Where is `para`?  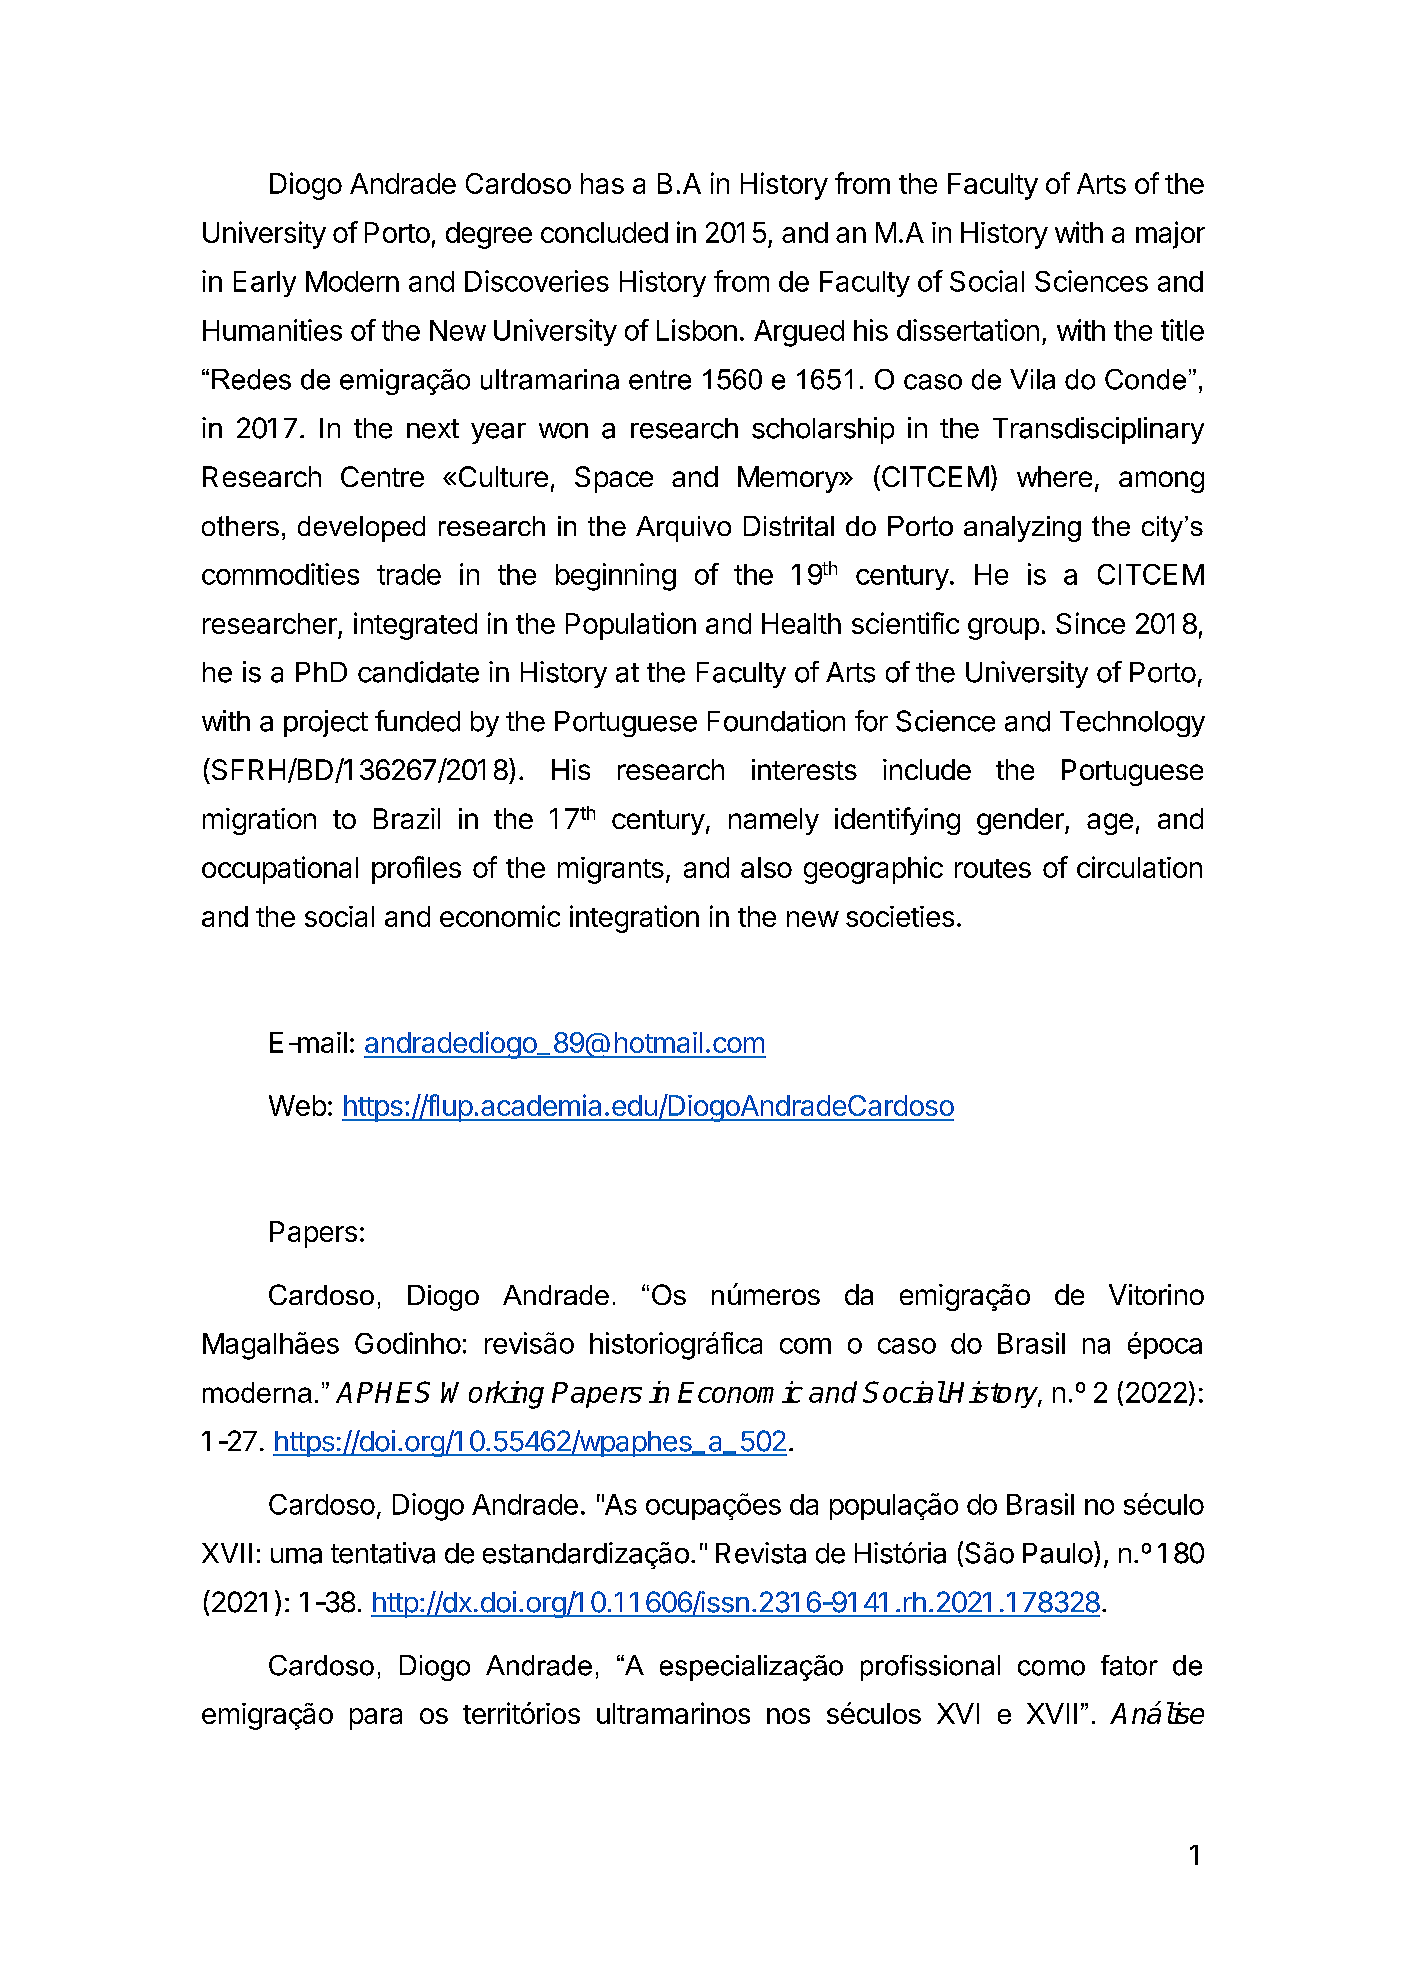
para is located at coordinates (376, 1719).
